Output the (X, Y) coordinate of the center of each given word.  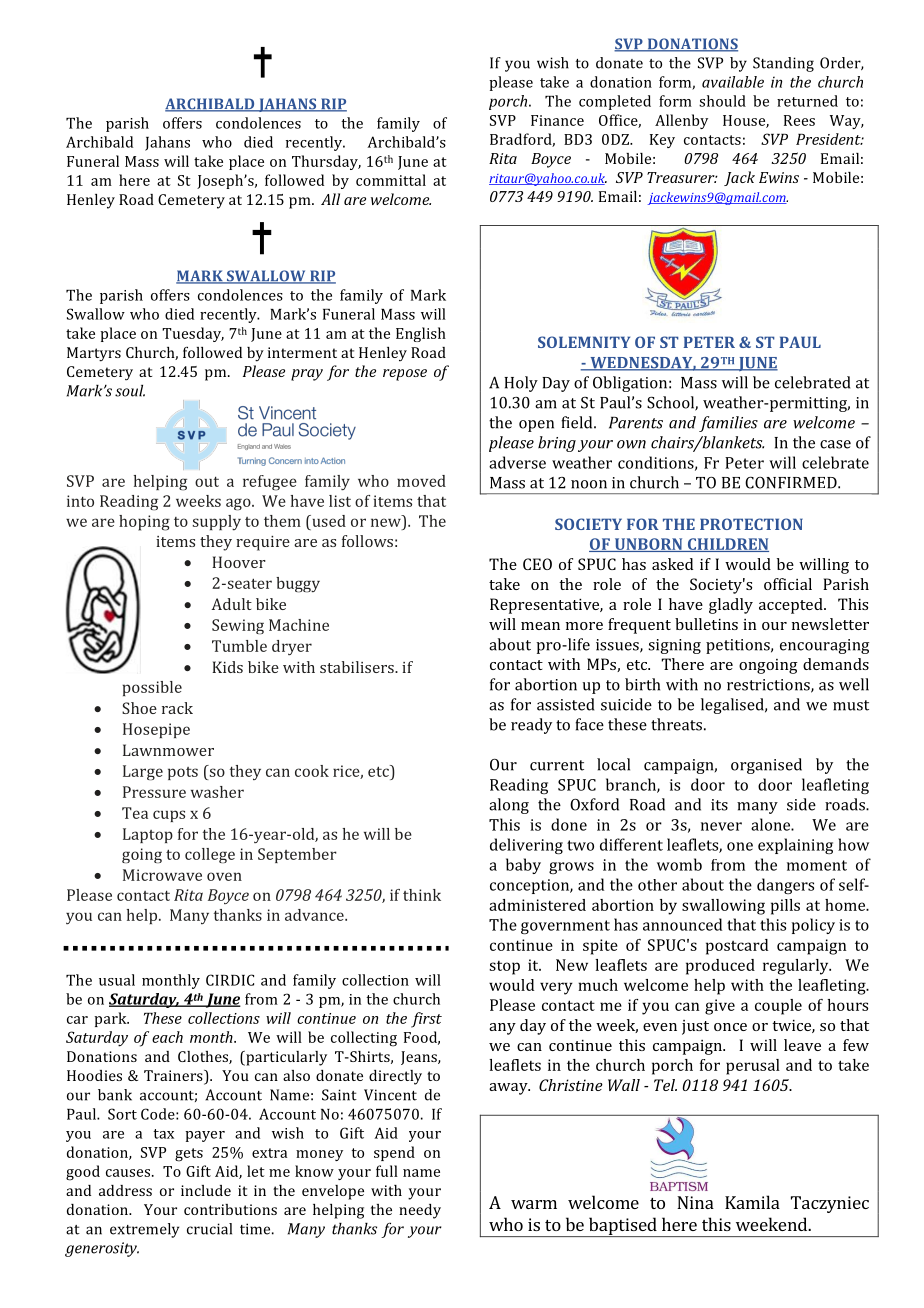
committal (391, 180)
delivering (526, 846)
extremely (144, 1230)
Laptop (148, 835)
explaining (795, 846)
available (733, 82)
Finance (557, 120)
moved (421, 481)
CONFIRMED (792, 482)
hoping (144, 523)
